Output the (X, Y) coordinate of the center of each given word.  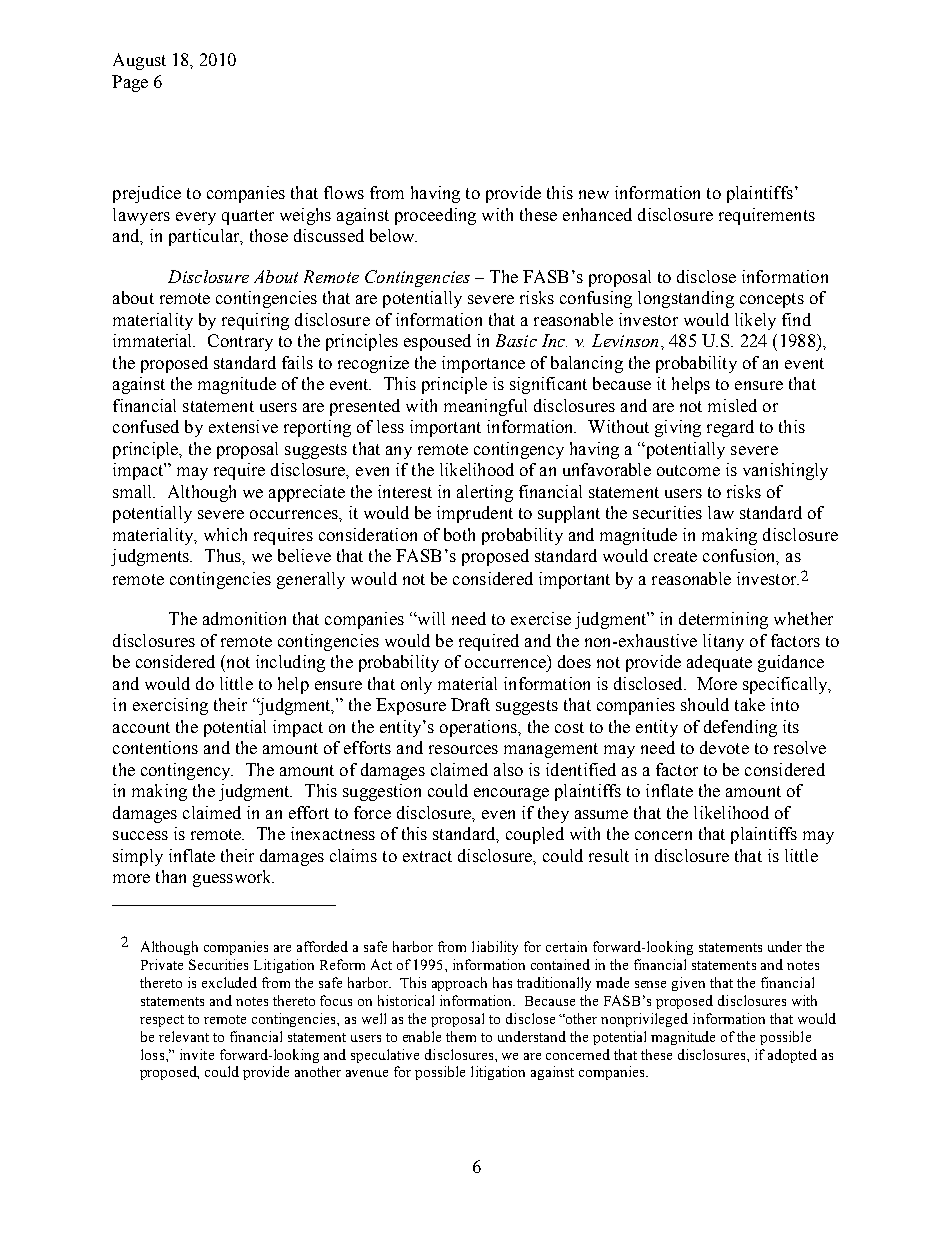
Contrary (240, 342)
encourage (511, 794)
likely (755, 321)
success (140, 835)
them (461, 1036)
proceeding (435, 216)
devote (724, 747)
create (675, 556)
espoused (437, 342)
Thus (224, 555)
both (459, 534)
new (594, 194)
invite (197, 1054)
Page (130, 83)
